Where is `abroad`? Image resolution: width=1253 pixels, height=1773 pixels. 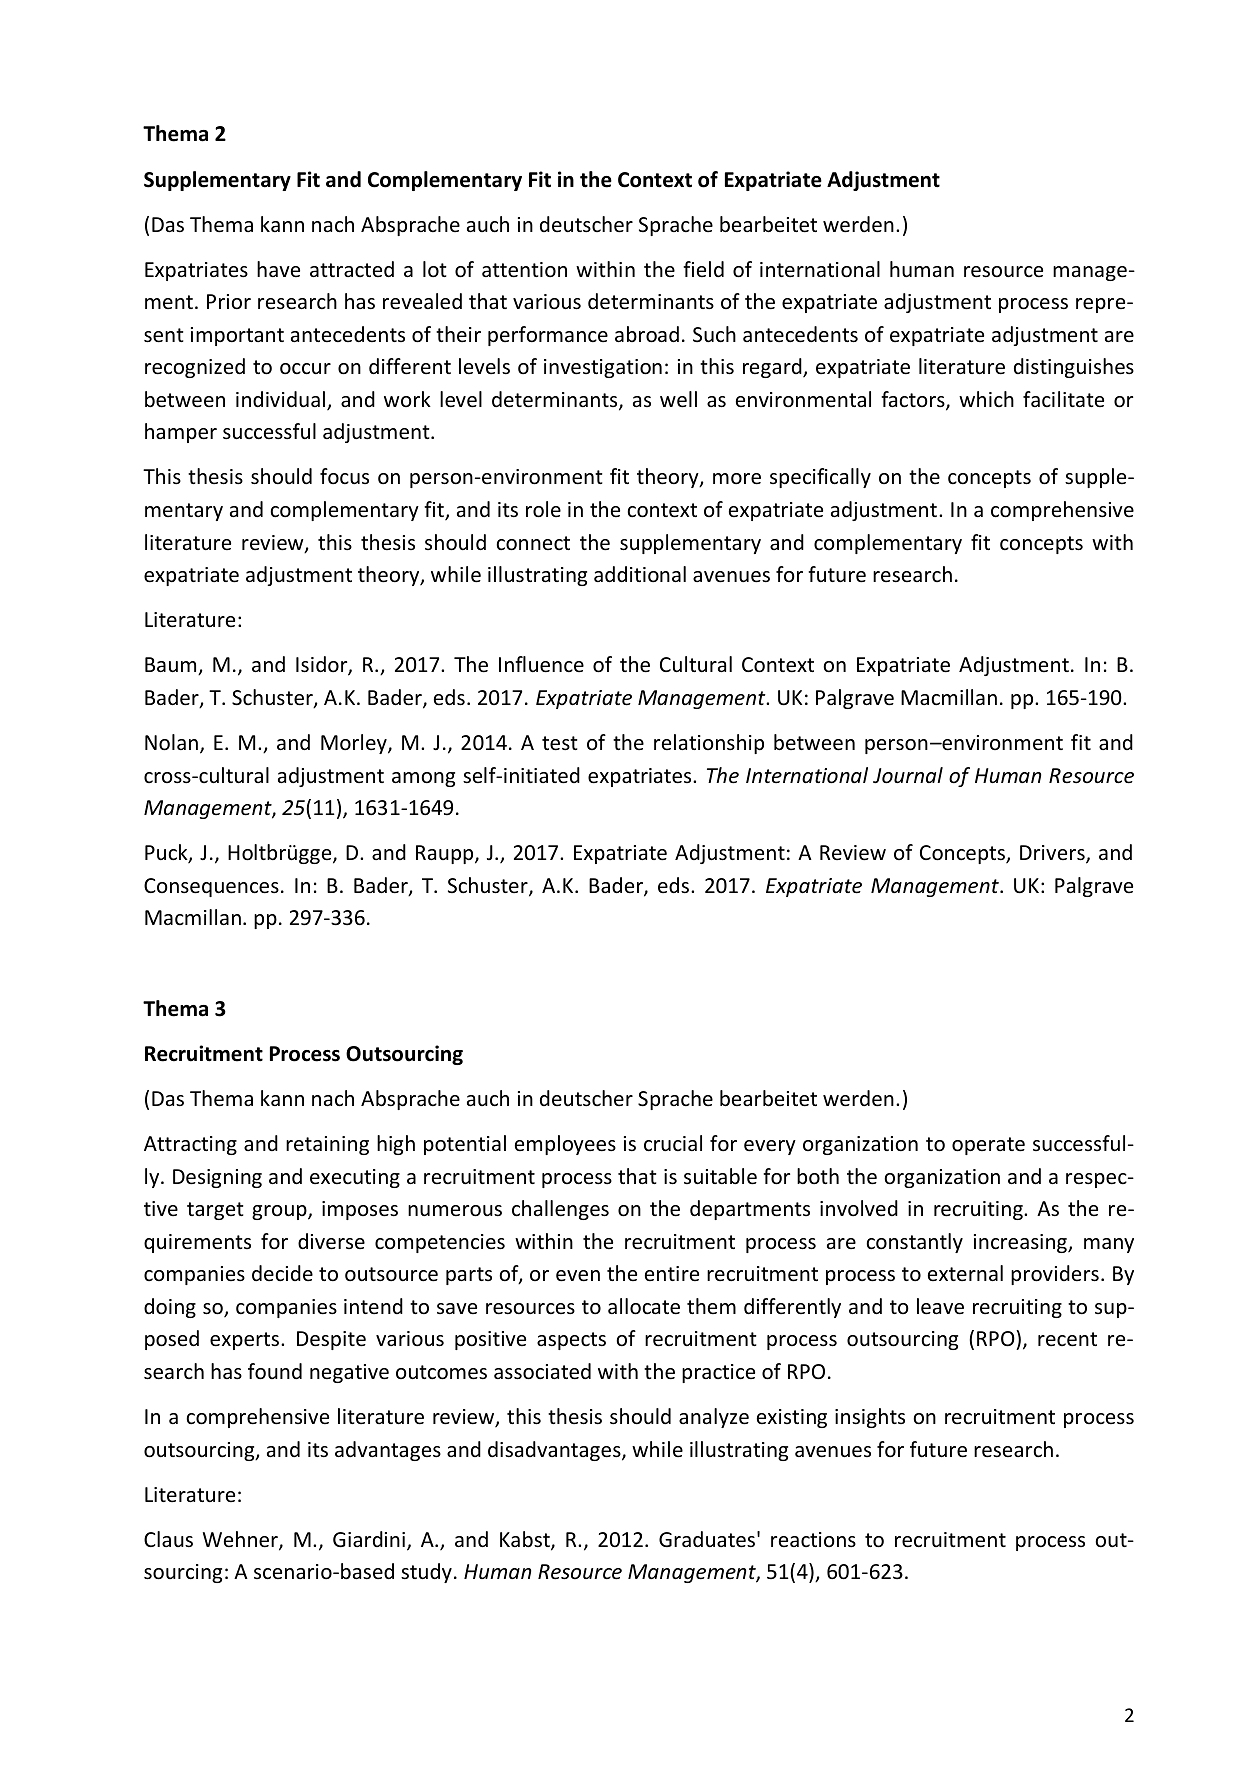
abroad is located at coordinates (647, 334).
